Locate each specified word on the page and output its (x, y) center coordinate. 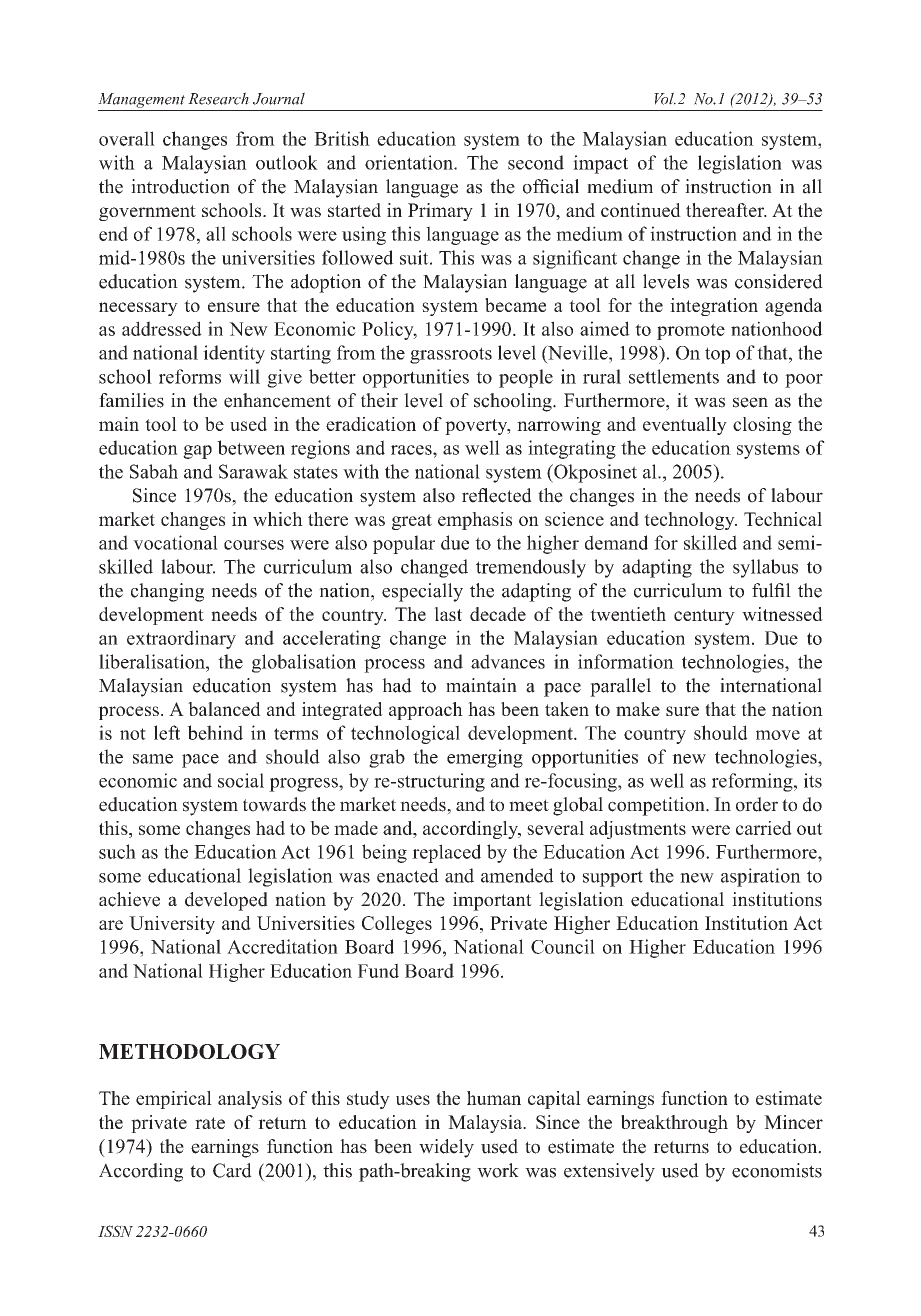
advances (508, 661)
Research (218, 98)
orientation (410, 162)
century (704, 617)
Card (232, 1170)
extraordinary (181, 639)
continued (641, 210)
